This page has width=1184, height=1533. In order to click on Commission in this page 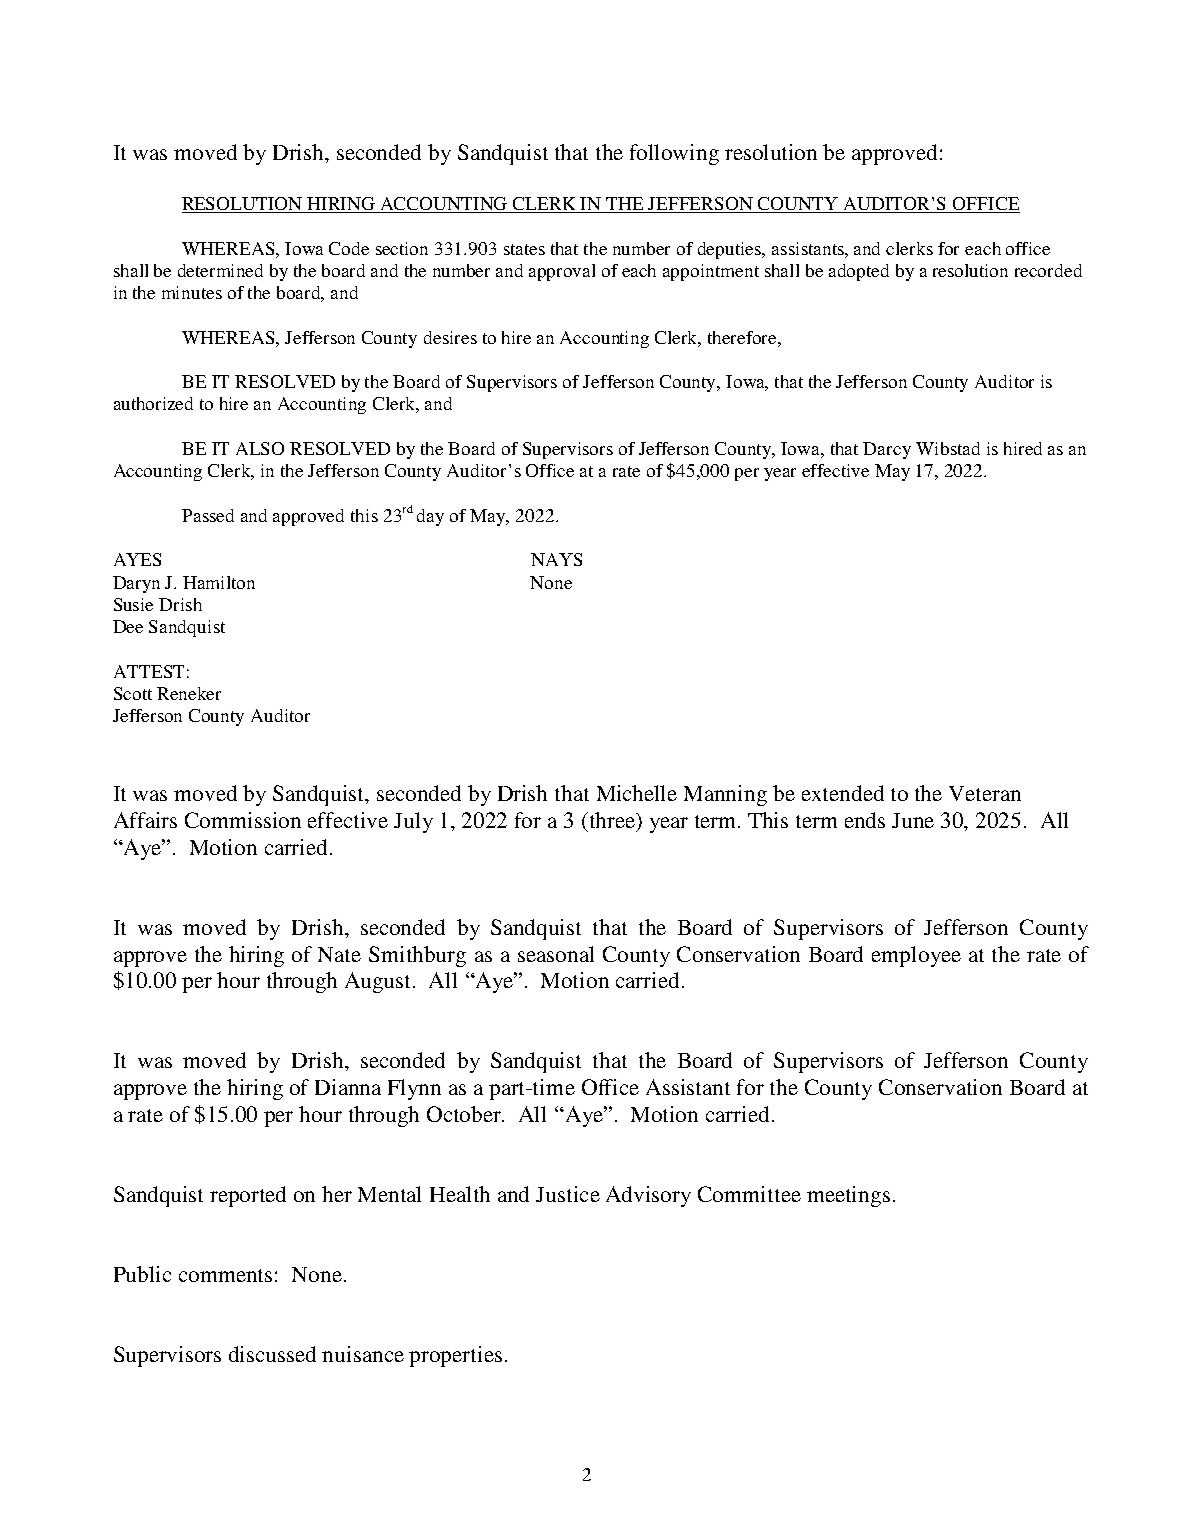, I will do `click(243, 820)`.
